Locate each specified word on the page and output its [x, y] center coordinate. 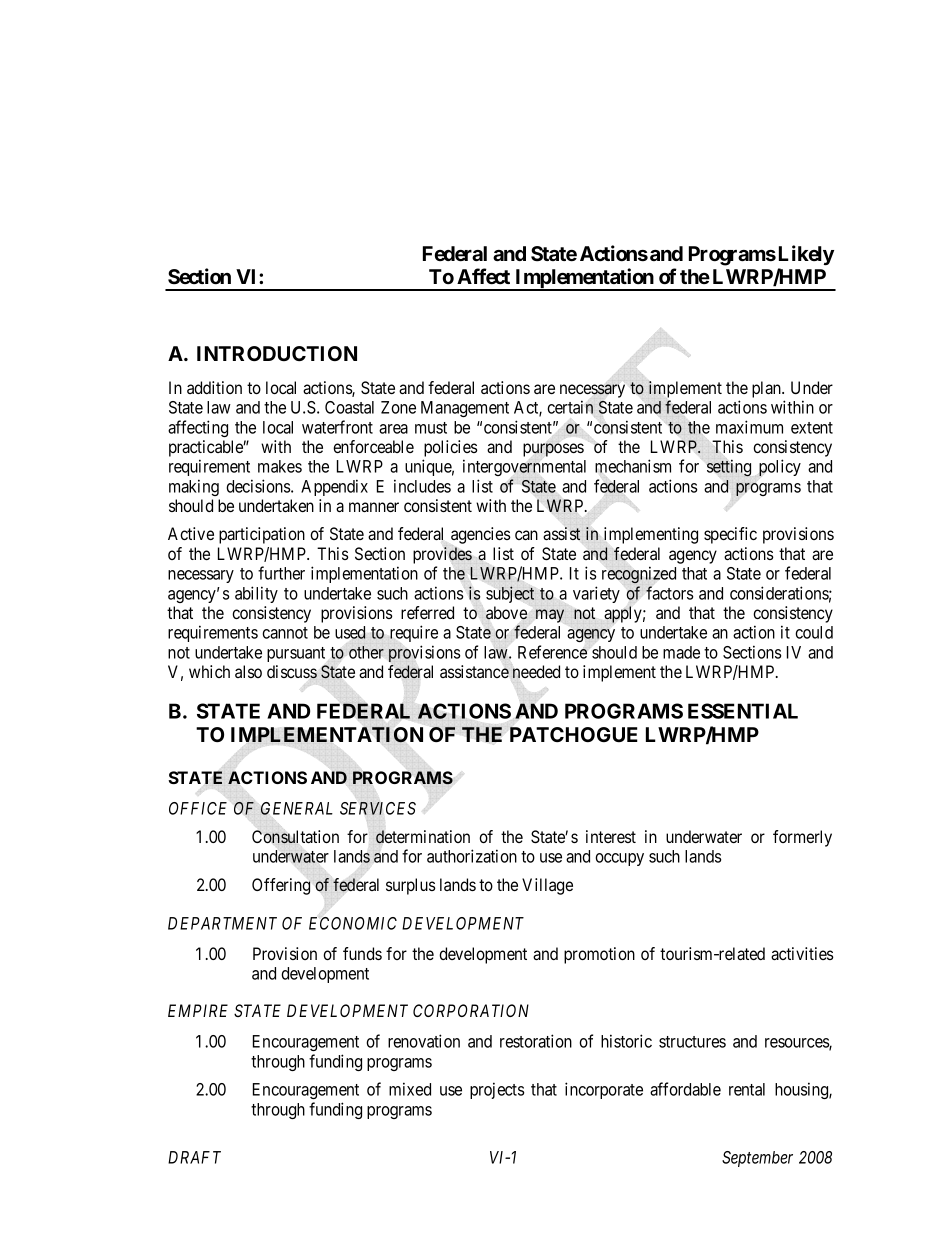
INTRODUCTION [277, 353]
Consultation [295, 837]
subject [510, 594]
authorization [472, 856]
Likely [806, 255]
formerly [802, 838]
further [281, 573]
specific [730, 535]
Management [465, 409]
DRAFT [194, 1157]
